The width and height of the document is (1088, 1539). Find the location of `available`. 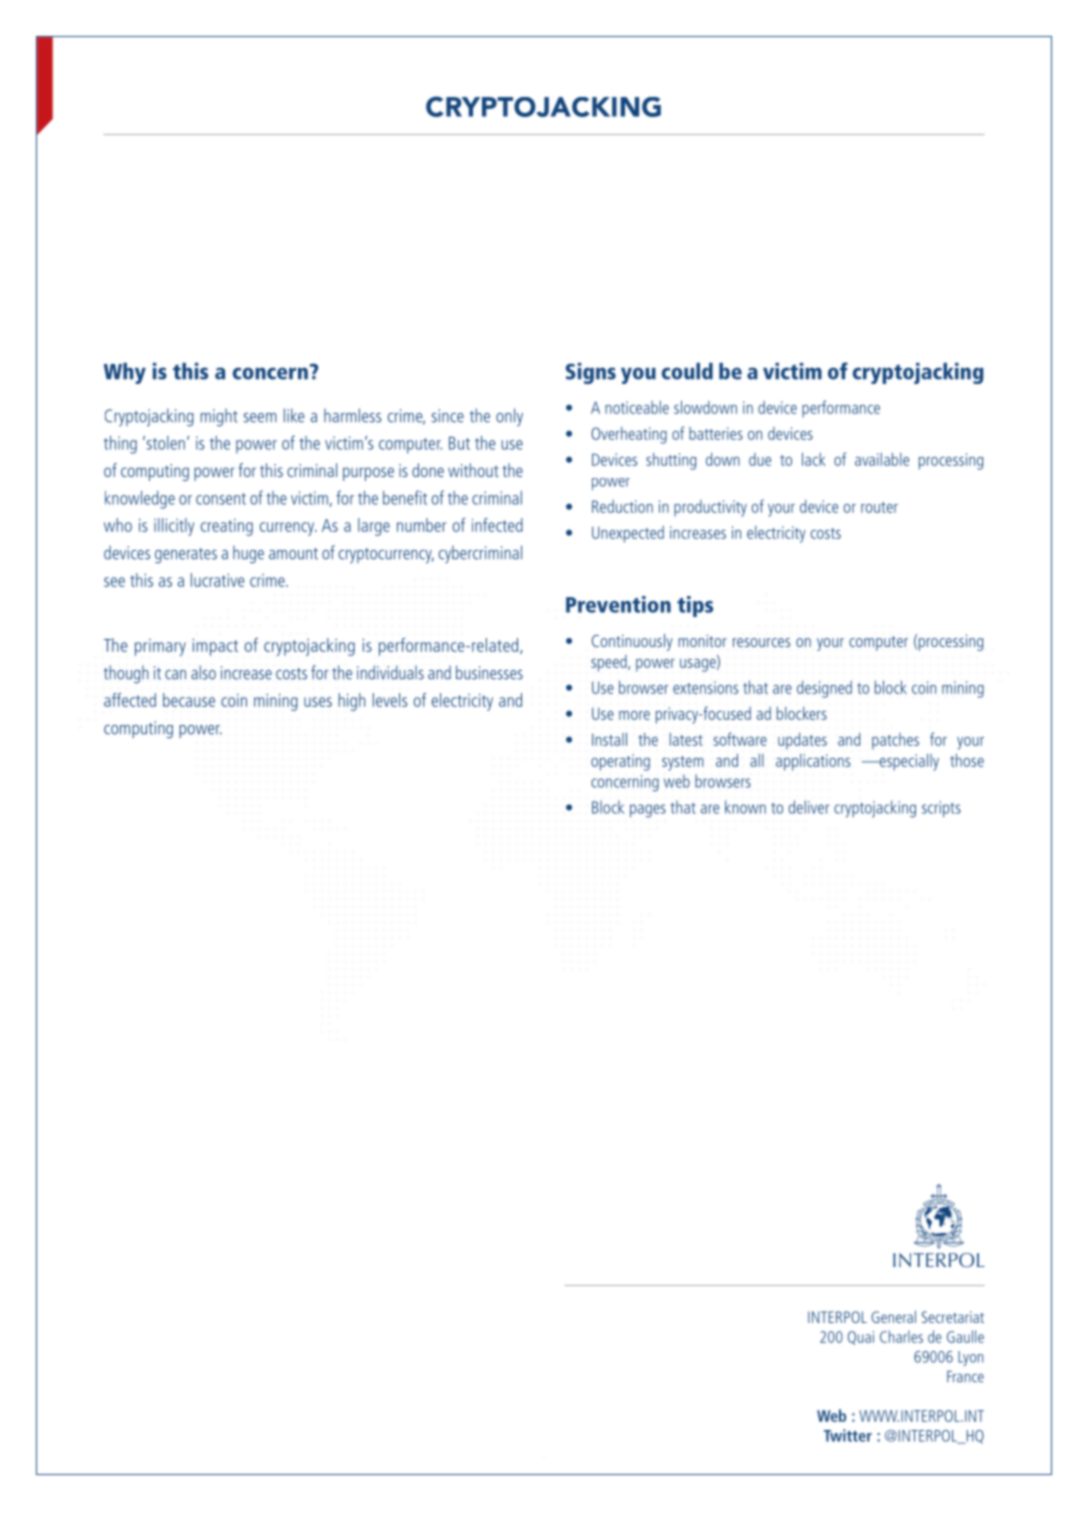

available is located at coordinates (882, 459).
